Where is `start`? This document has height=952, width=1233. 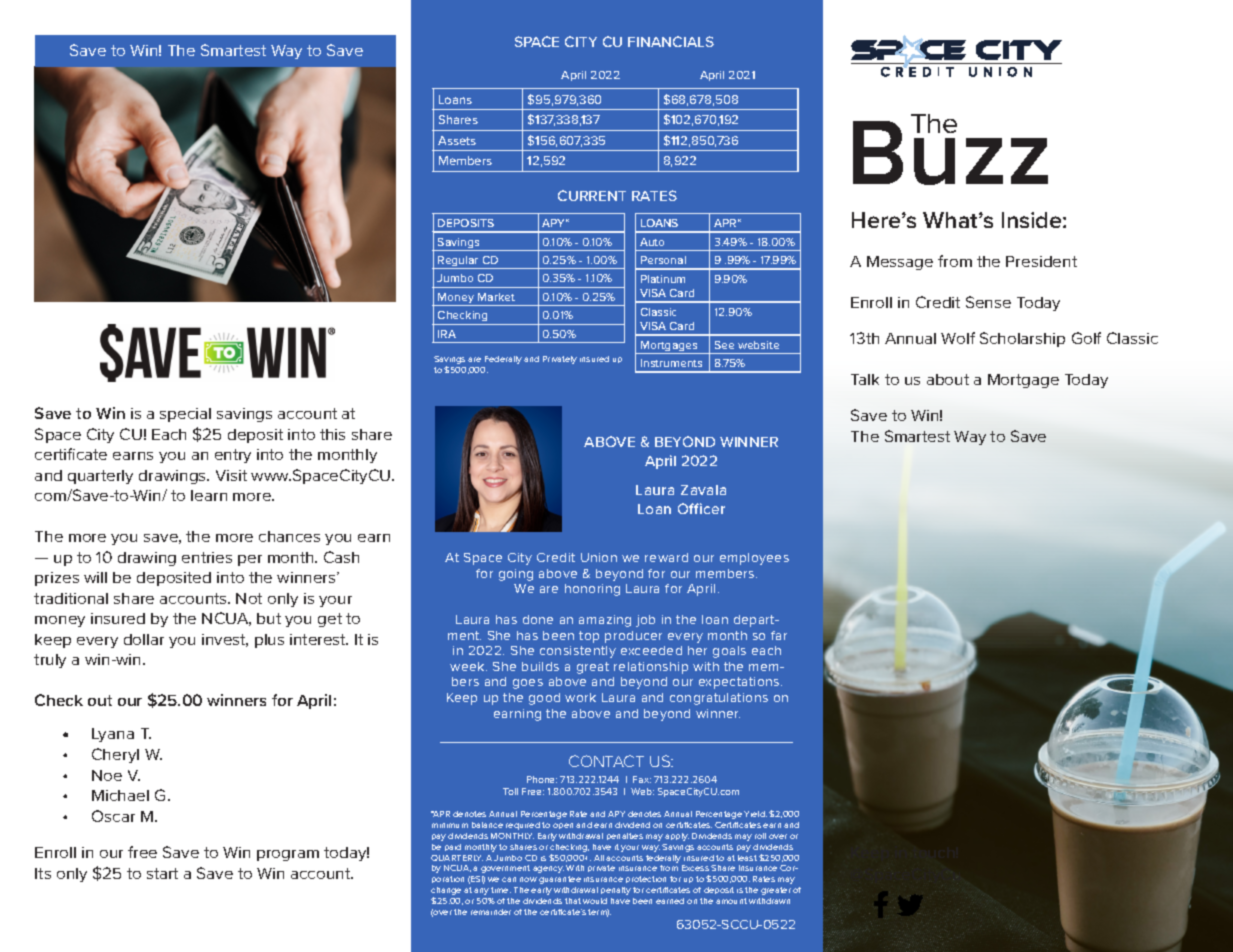
start is located at coordinates (162, 873).
